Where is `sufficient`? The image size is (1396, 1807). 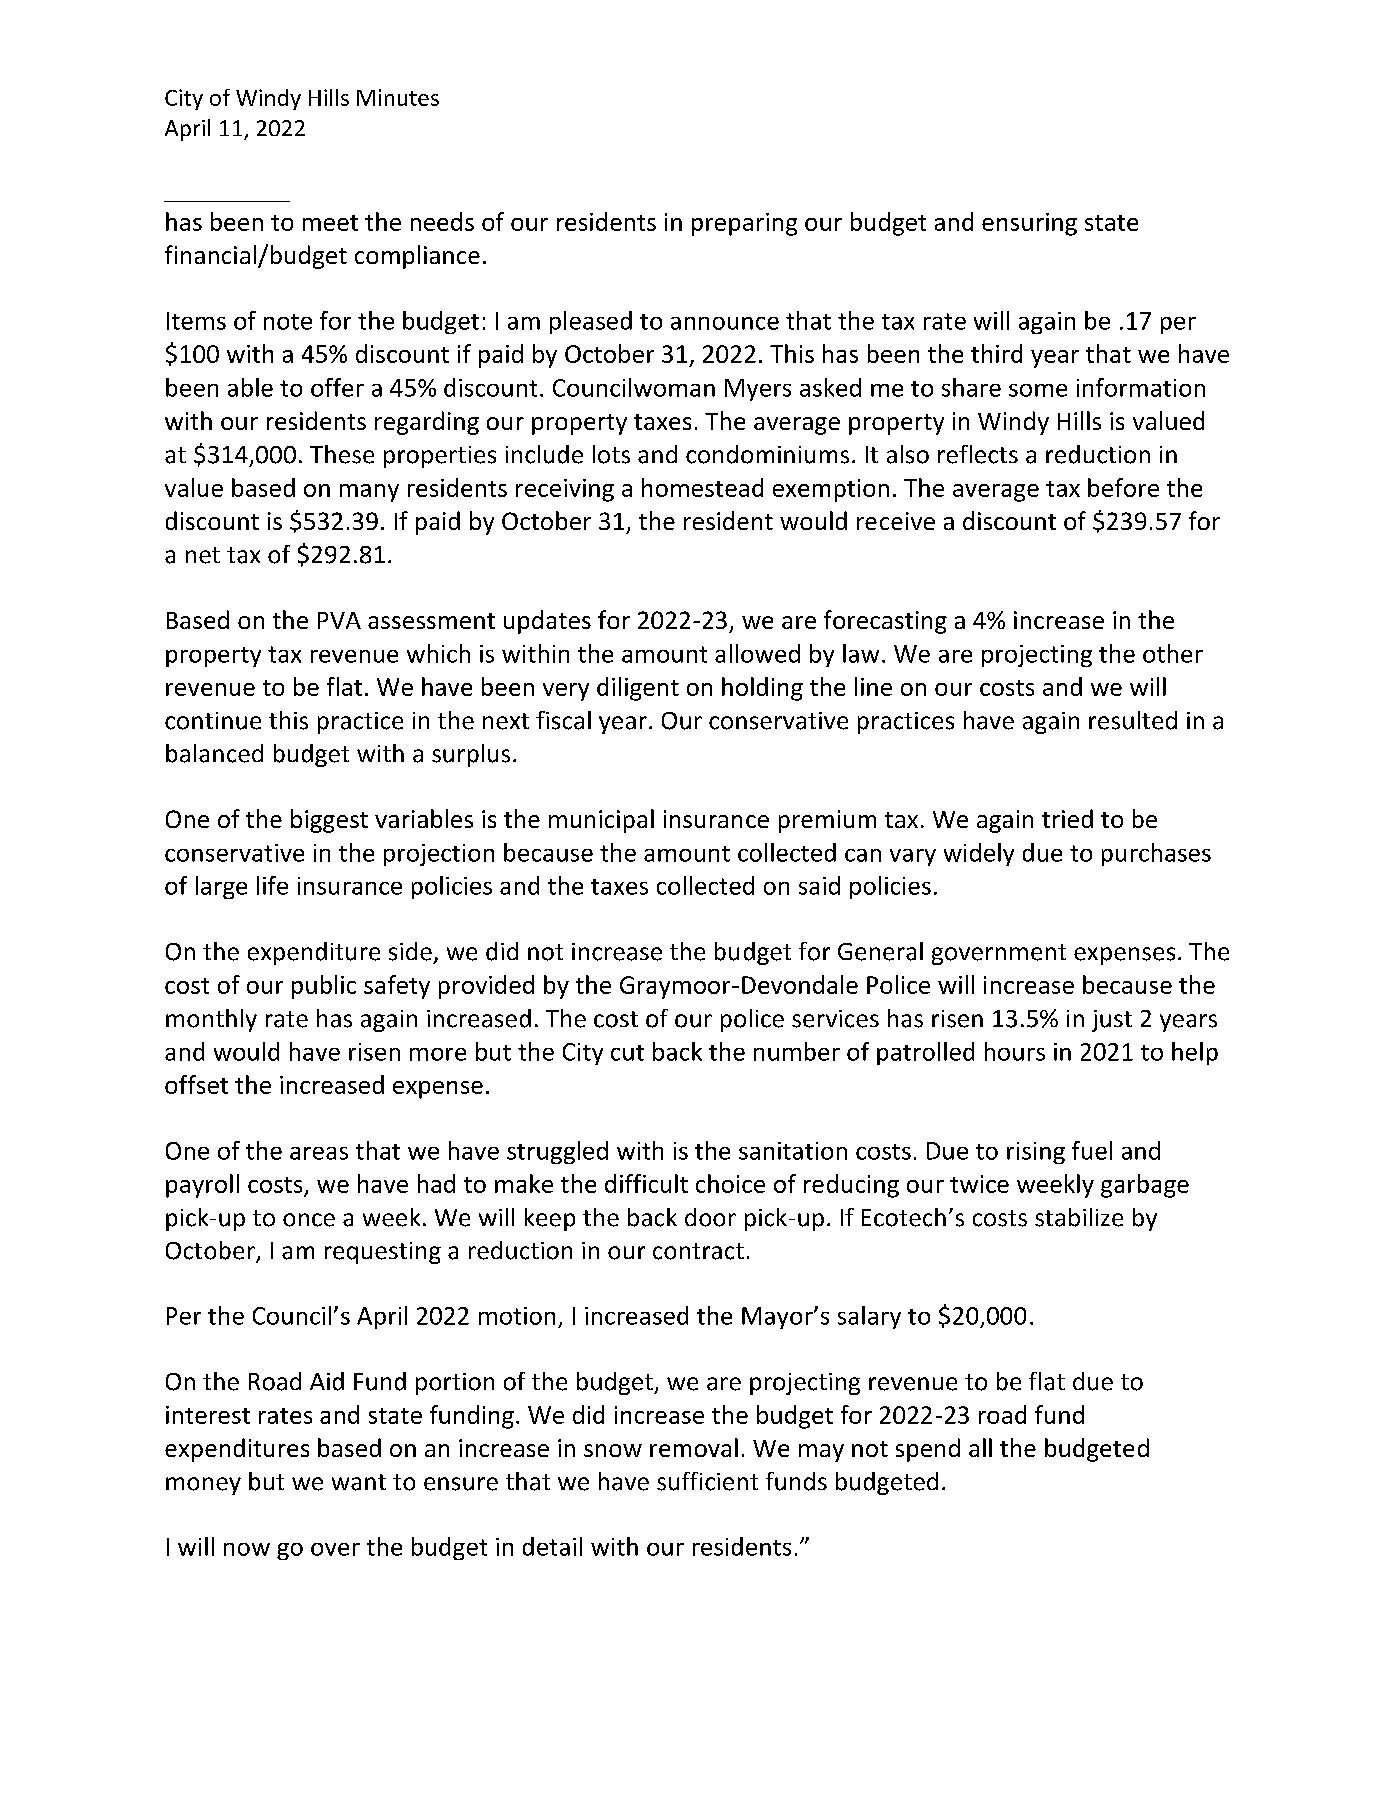 sufficient is located at coordinates (707, 1481).
